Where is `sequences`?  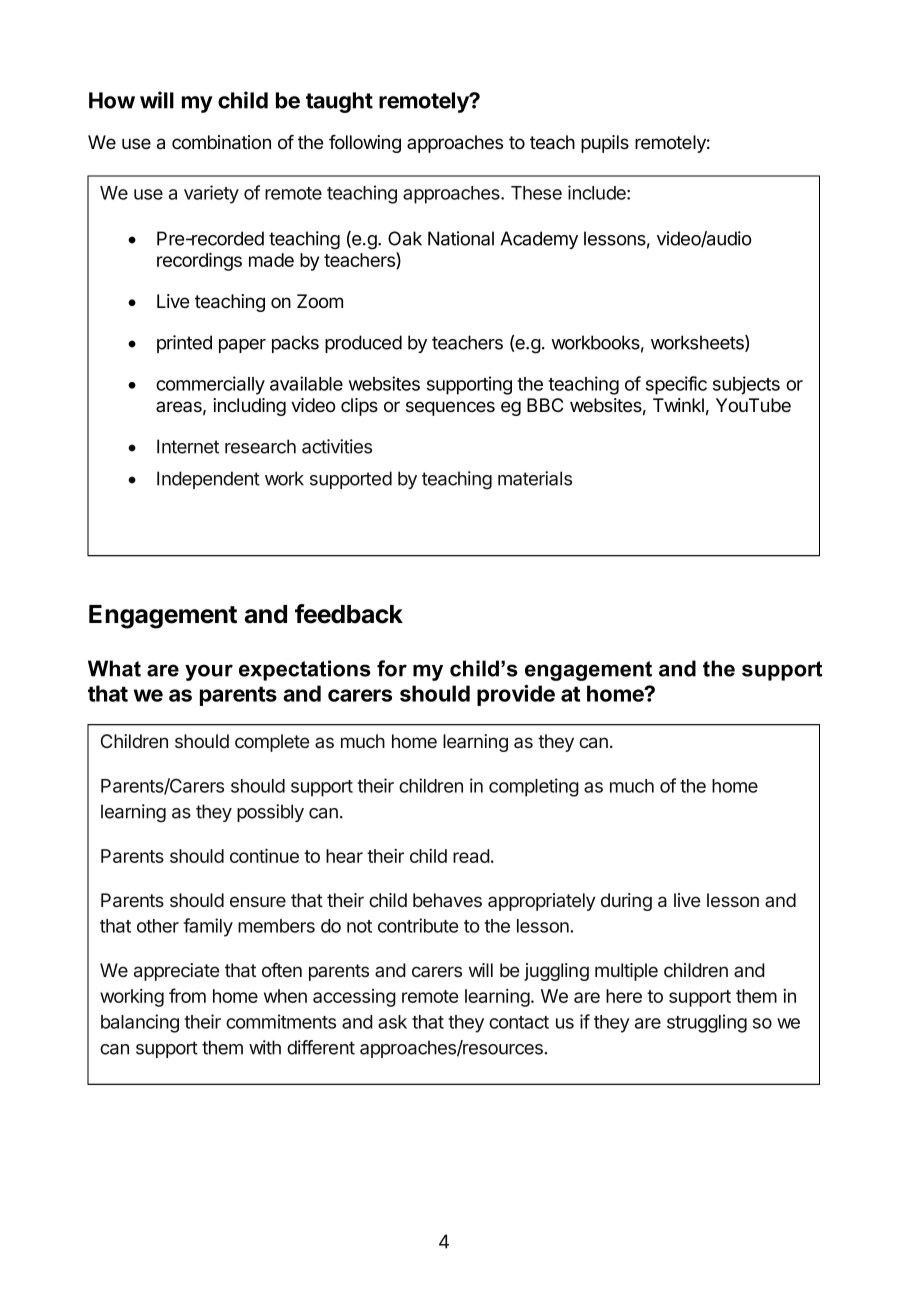
sequences is located at coordinates (450, 408).
